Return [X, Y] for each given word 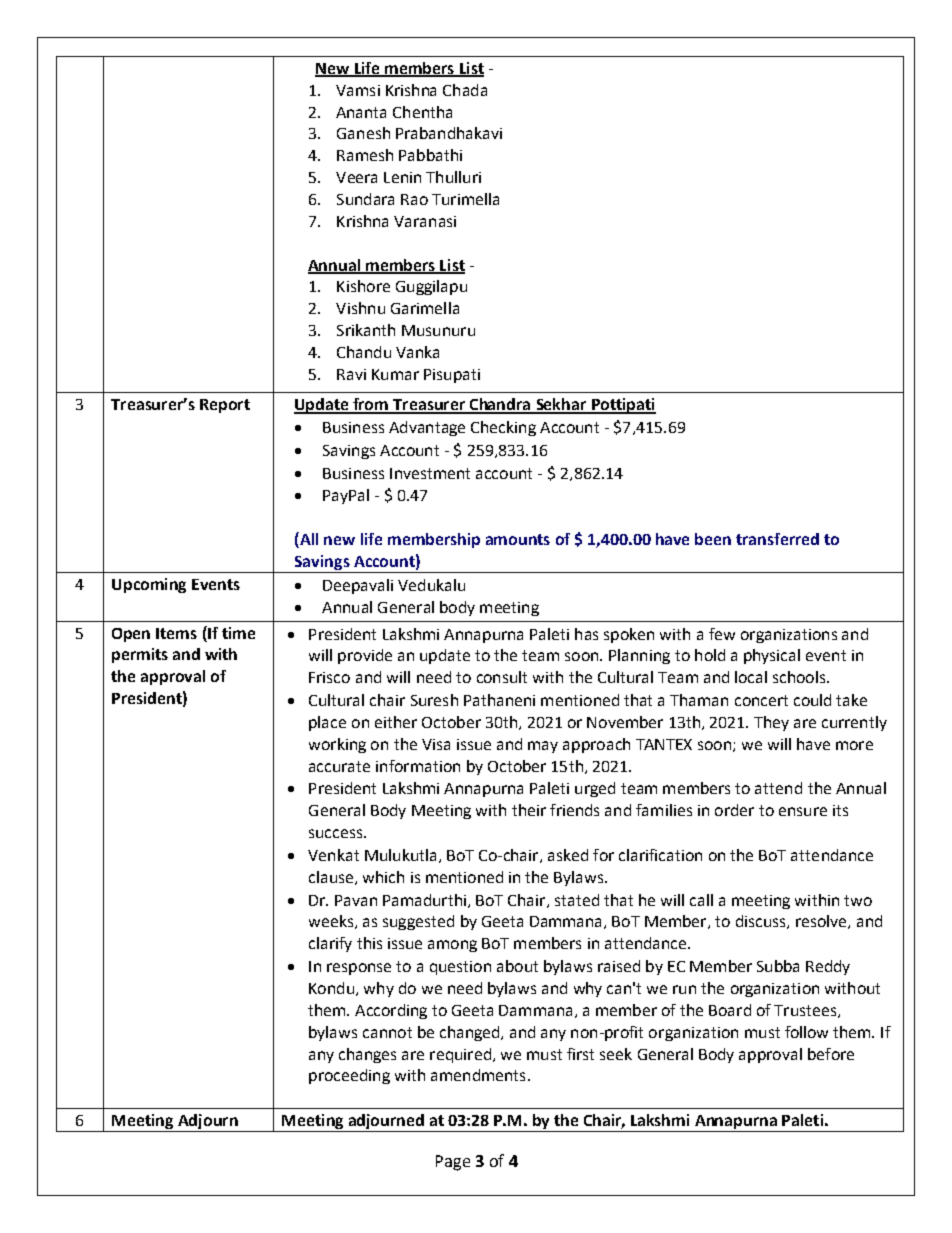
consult [502, 677]
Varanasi [425, 221]
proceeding [349, 1076]
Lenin [402, 177]
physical [772, 656]
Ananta [361, 112]
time [238, 633]
